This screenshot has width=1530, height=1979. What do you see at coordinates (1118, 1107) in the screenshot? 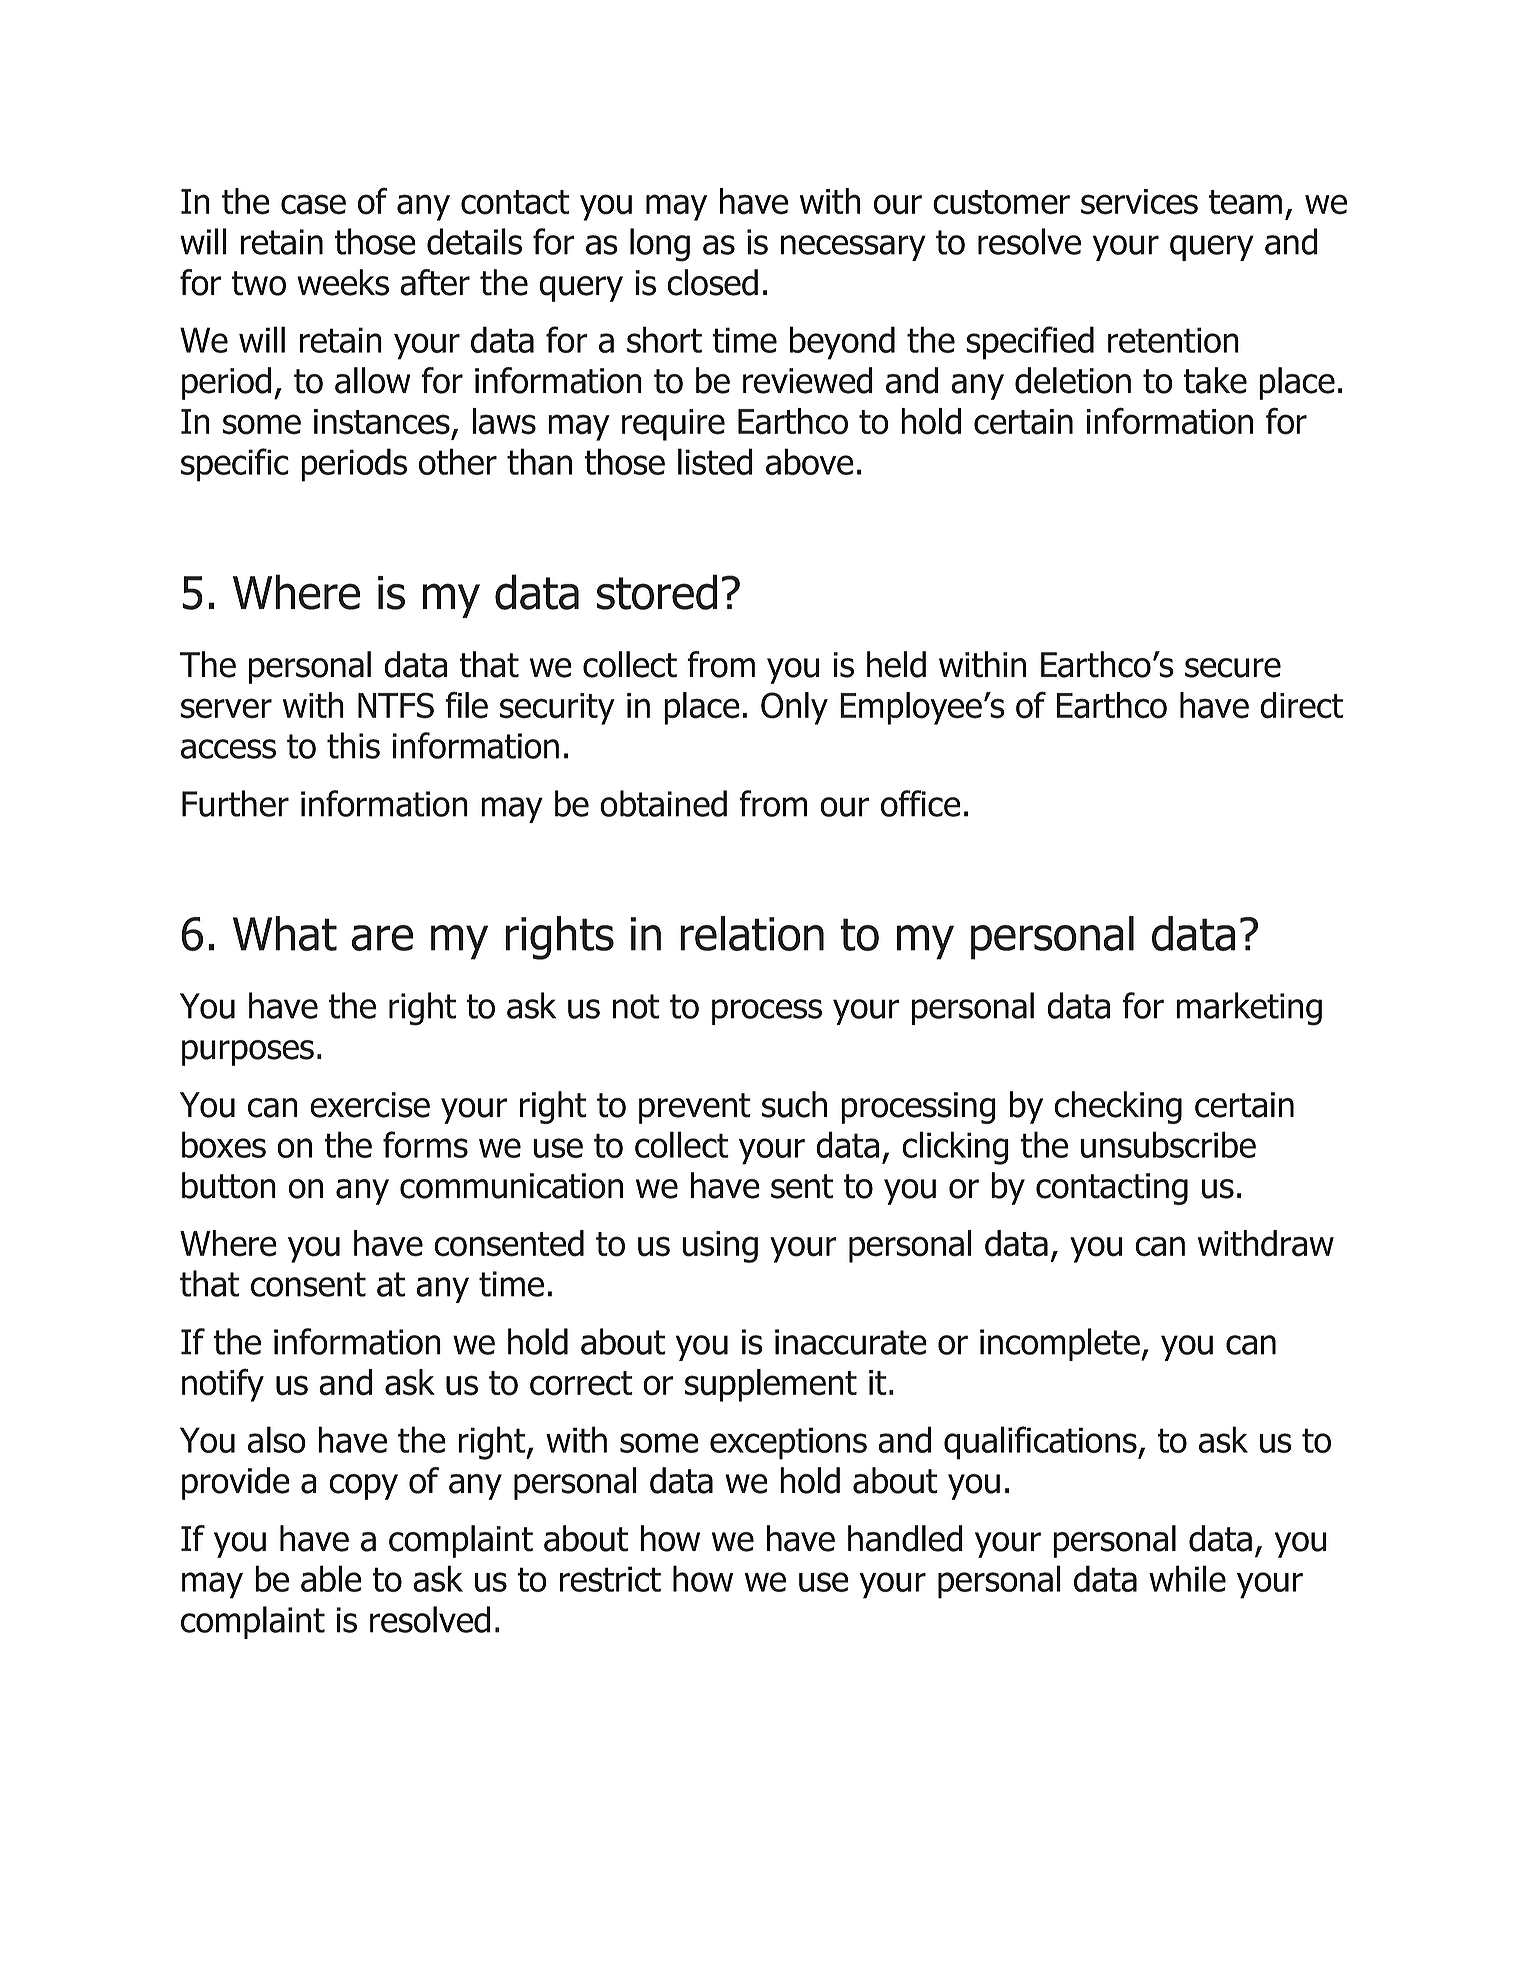
I see `checking` at bounding box center [1118, 1107].
